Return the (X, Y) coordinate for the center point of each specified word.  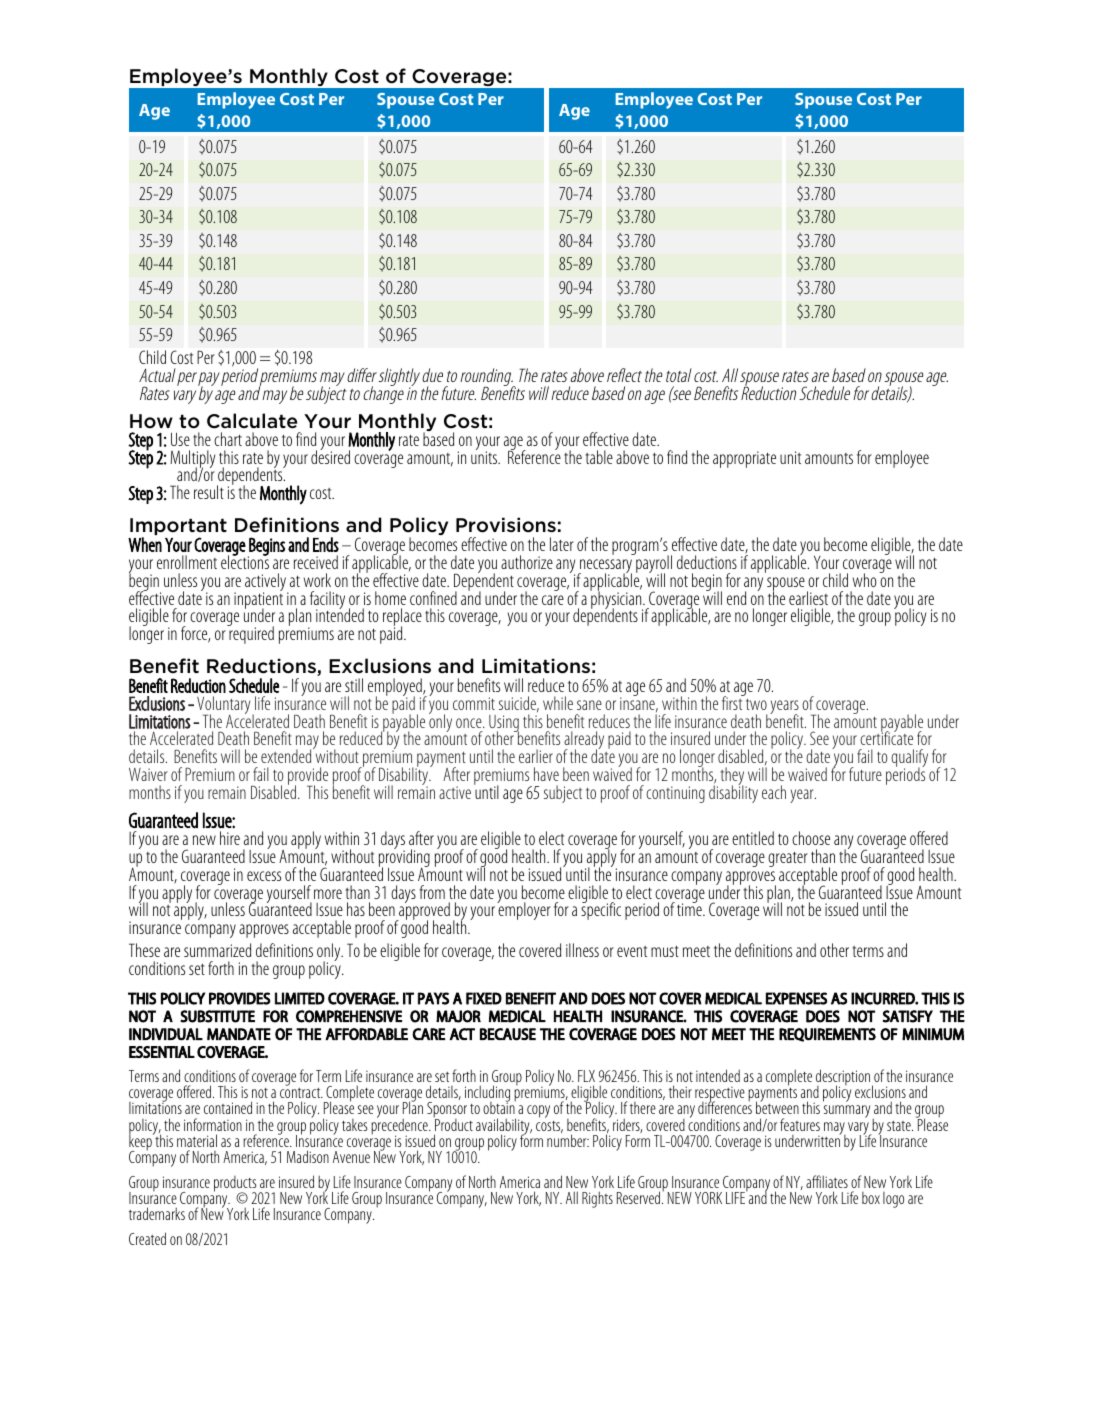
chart (228, 439)
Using (504, 724)
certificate (886, 737)
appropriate (744, 459)
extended (287, 755)
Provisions (506, 525)
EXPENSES (796, 998)
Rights (597, 1199)
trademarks (157, 1213)
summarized (217, 950)
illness (582, 950)
